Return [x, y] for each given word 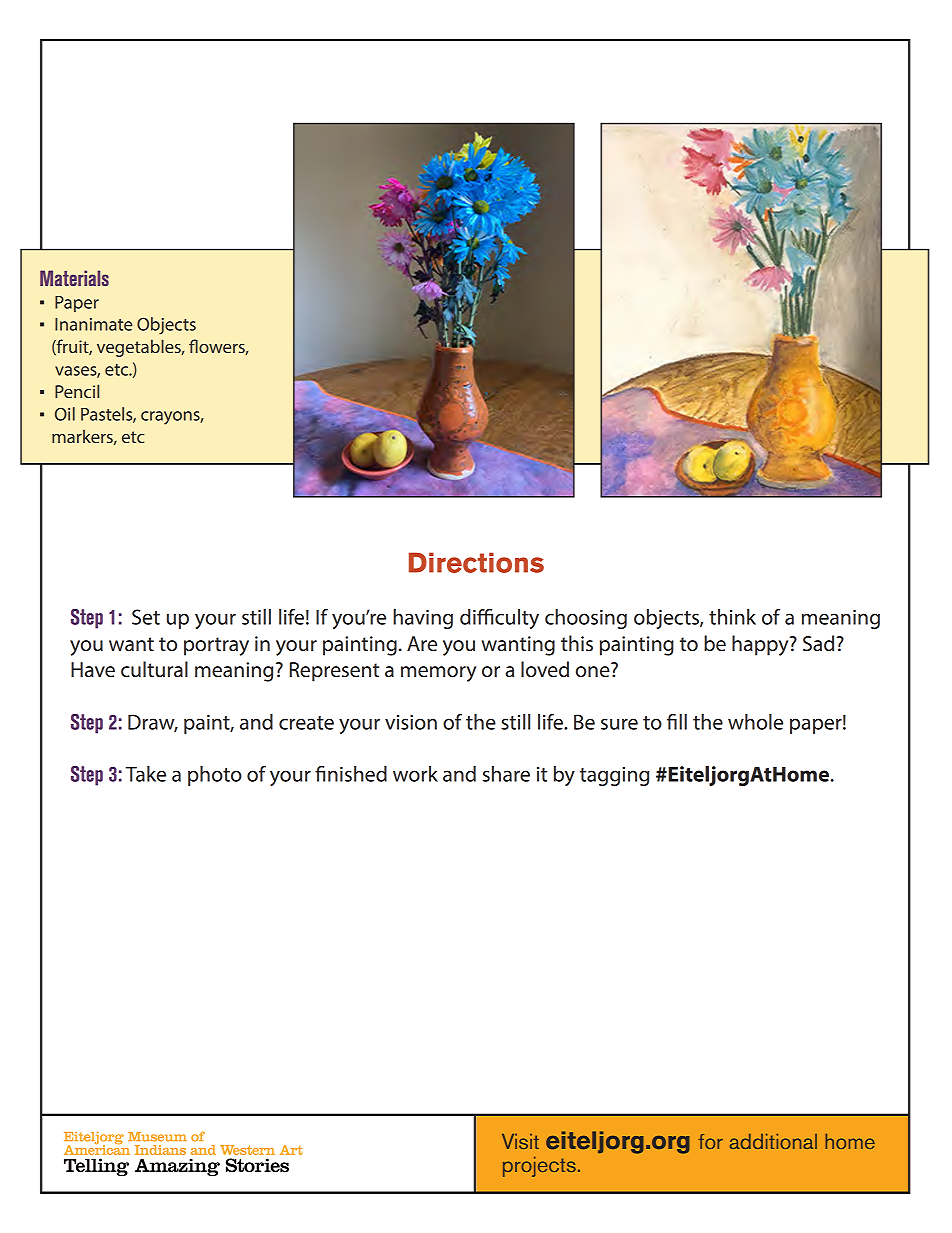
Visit [520, 1141]
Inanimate [93, 324]
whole [755, 722]
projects [539, 1167]
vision [411, 722]
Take [146, 774]
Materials [74, 278]
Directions [476, 562]
